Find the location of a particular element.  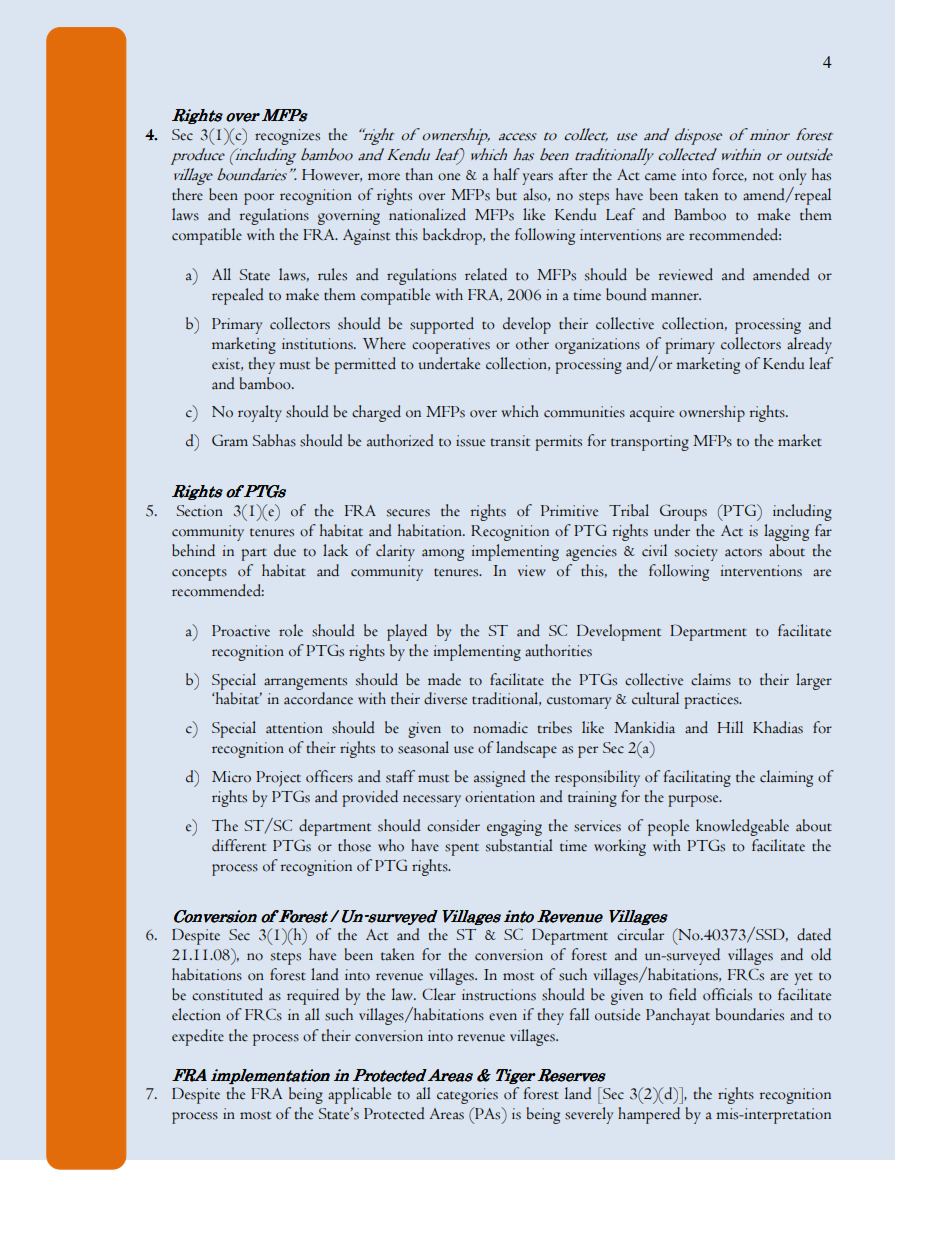

Proactive is located at coordinates (241, 631).
